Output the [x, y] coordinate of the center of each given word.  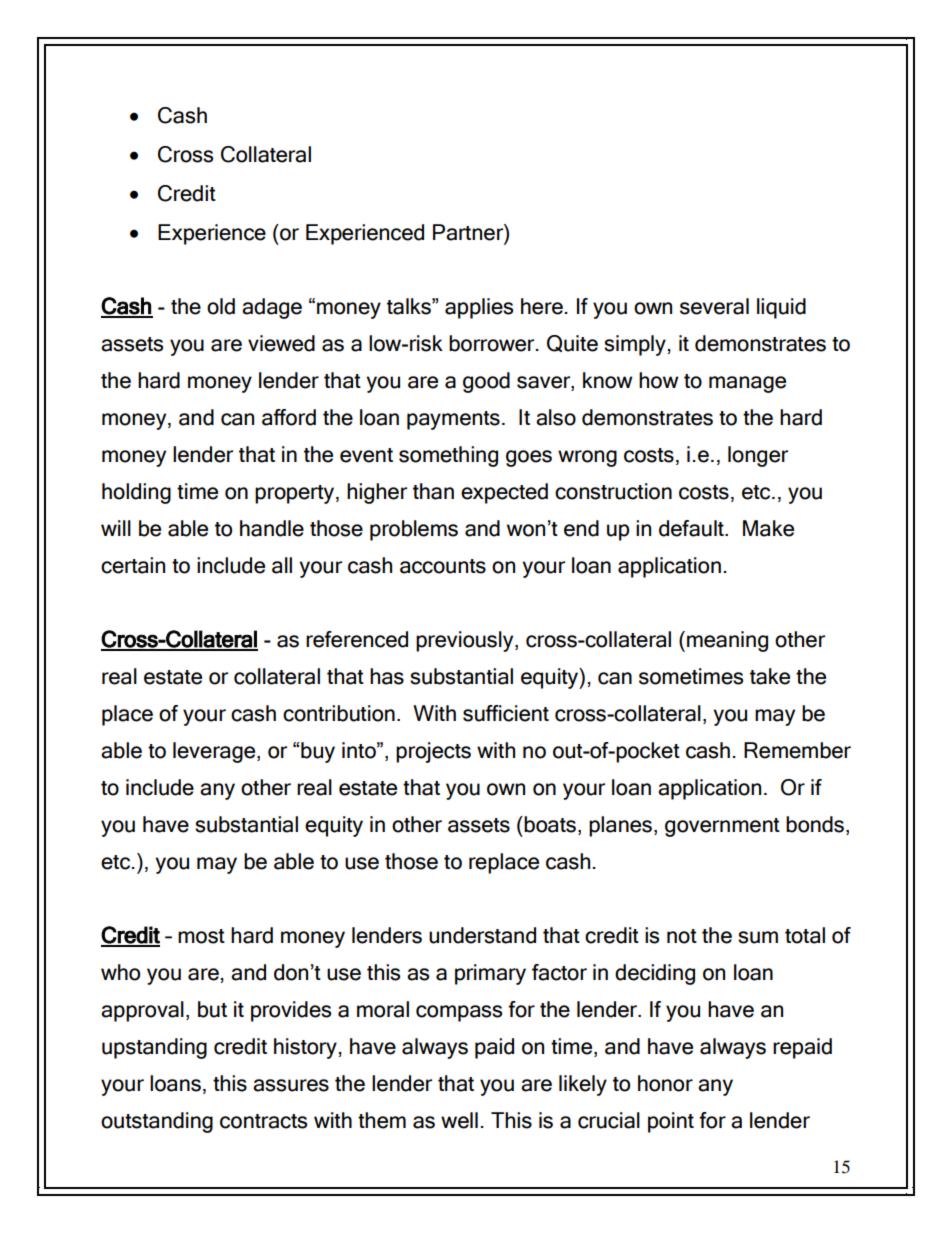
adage [272, 308]
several [714, 306]
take [770, 676]
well [459, 1120]
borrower [493, 343]
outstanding [157, 1122]
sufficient [506, 713]
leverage [215, 752]
